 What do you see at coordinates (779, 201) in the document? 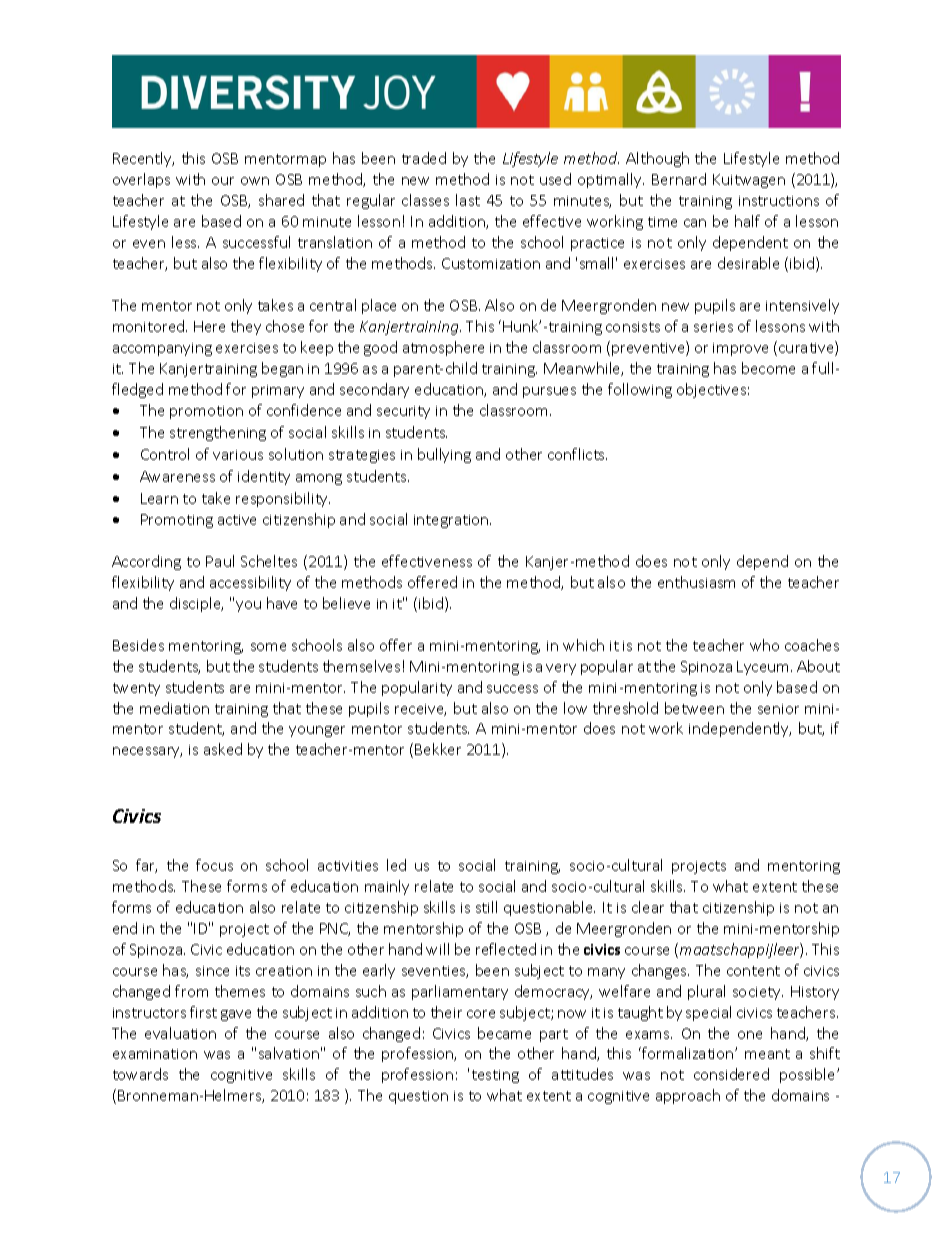
I see `instructions` at bounding box center [779, 201].
